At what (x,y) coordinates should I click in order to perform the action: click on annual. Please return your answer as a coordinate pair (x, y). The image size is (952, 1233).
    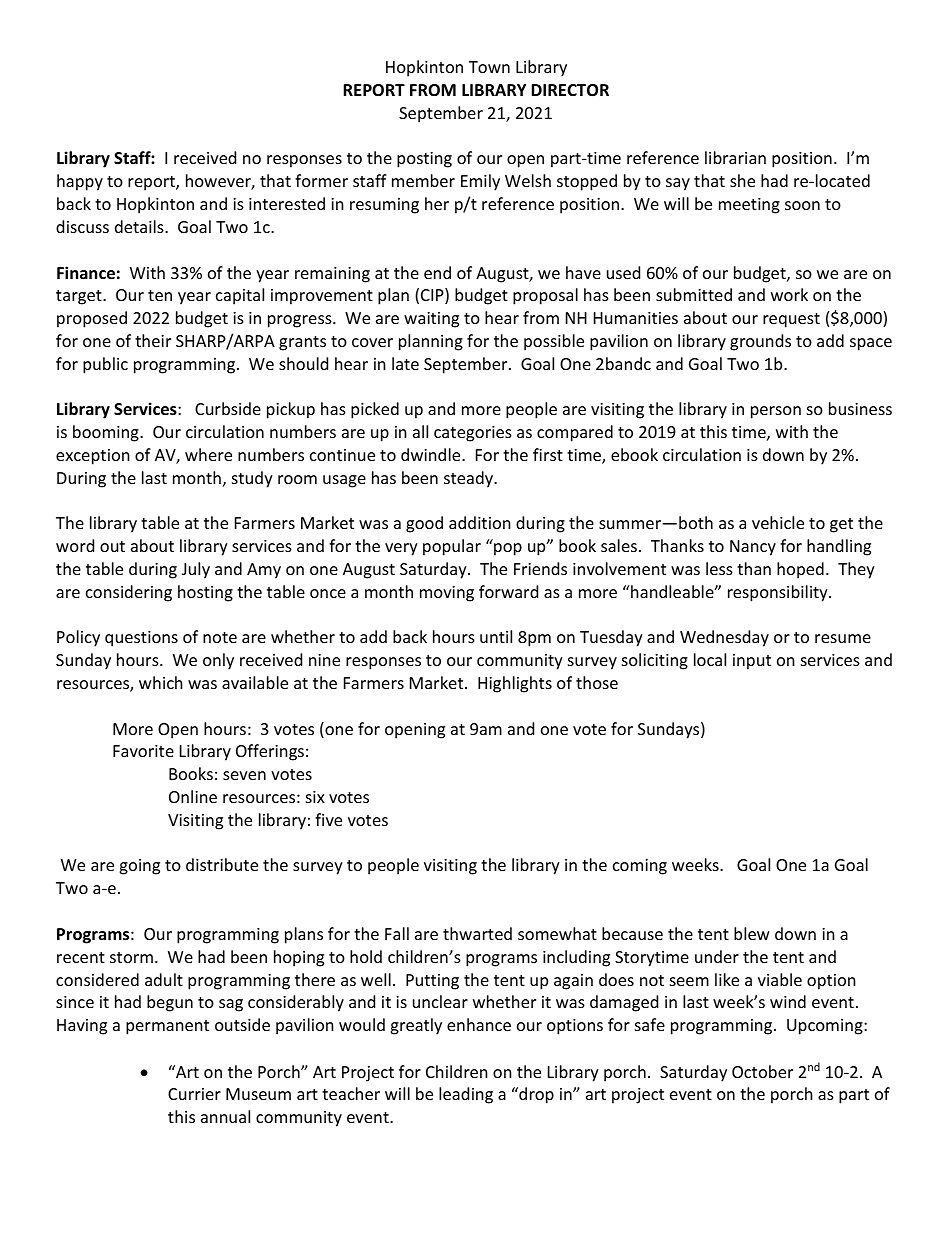
    Looking at the image, I should click on (225, 1116).
